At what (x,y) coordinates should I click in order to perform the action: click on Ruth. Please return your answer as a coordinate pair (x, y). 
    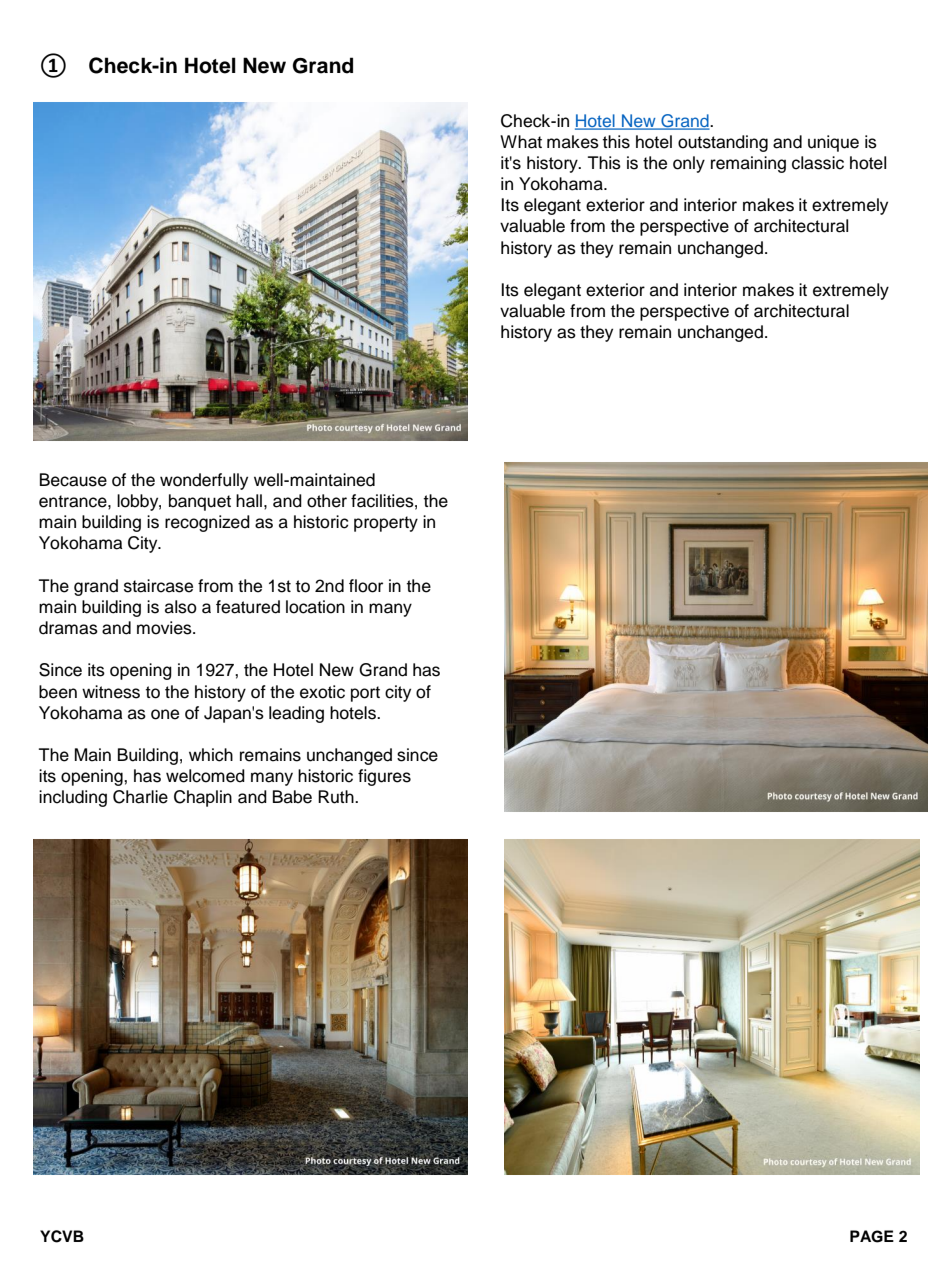
    Looking at the image, I should click on (337, 797).
